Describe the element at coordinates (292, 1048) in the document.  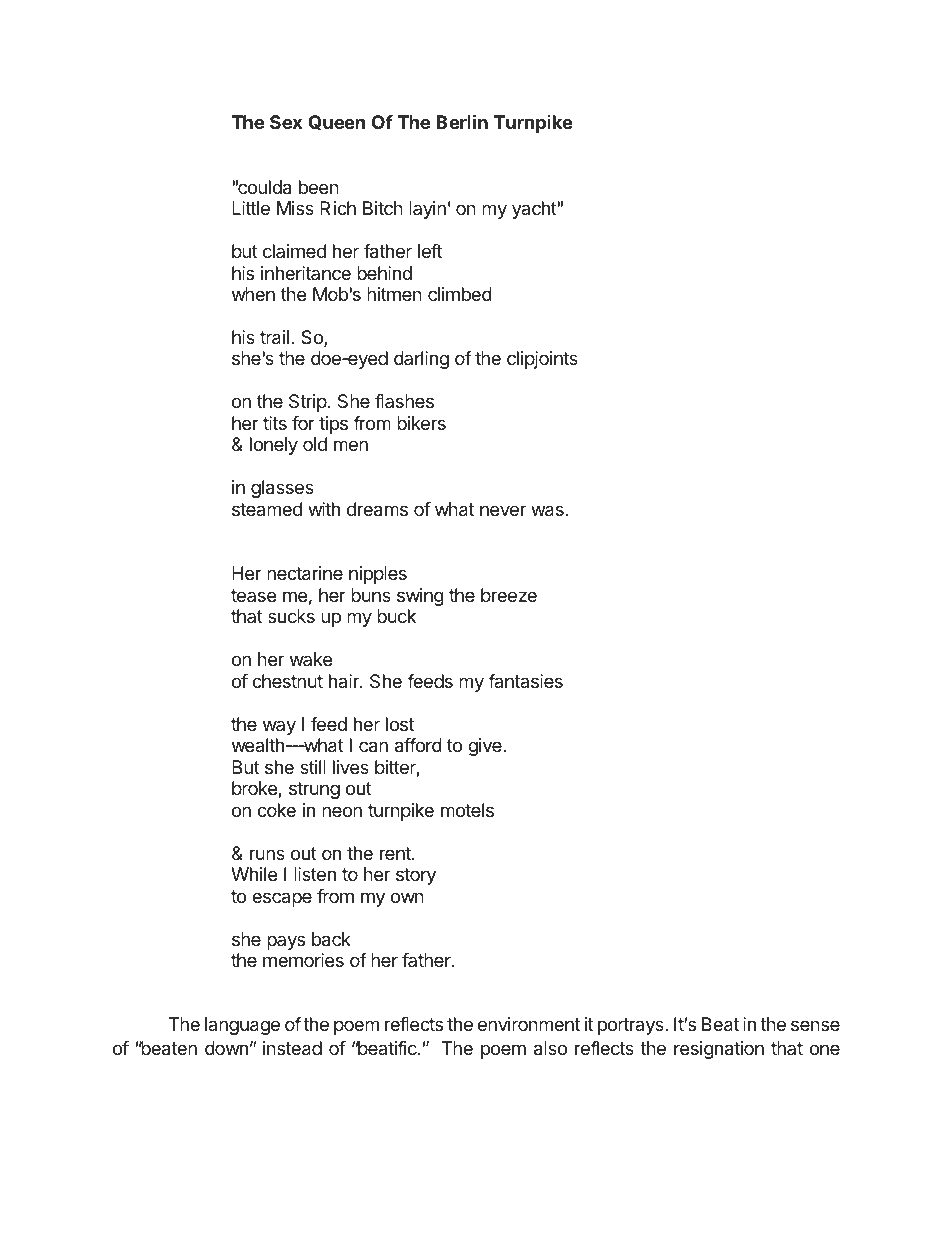
I see `instead` at that location.
